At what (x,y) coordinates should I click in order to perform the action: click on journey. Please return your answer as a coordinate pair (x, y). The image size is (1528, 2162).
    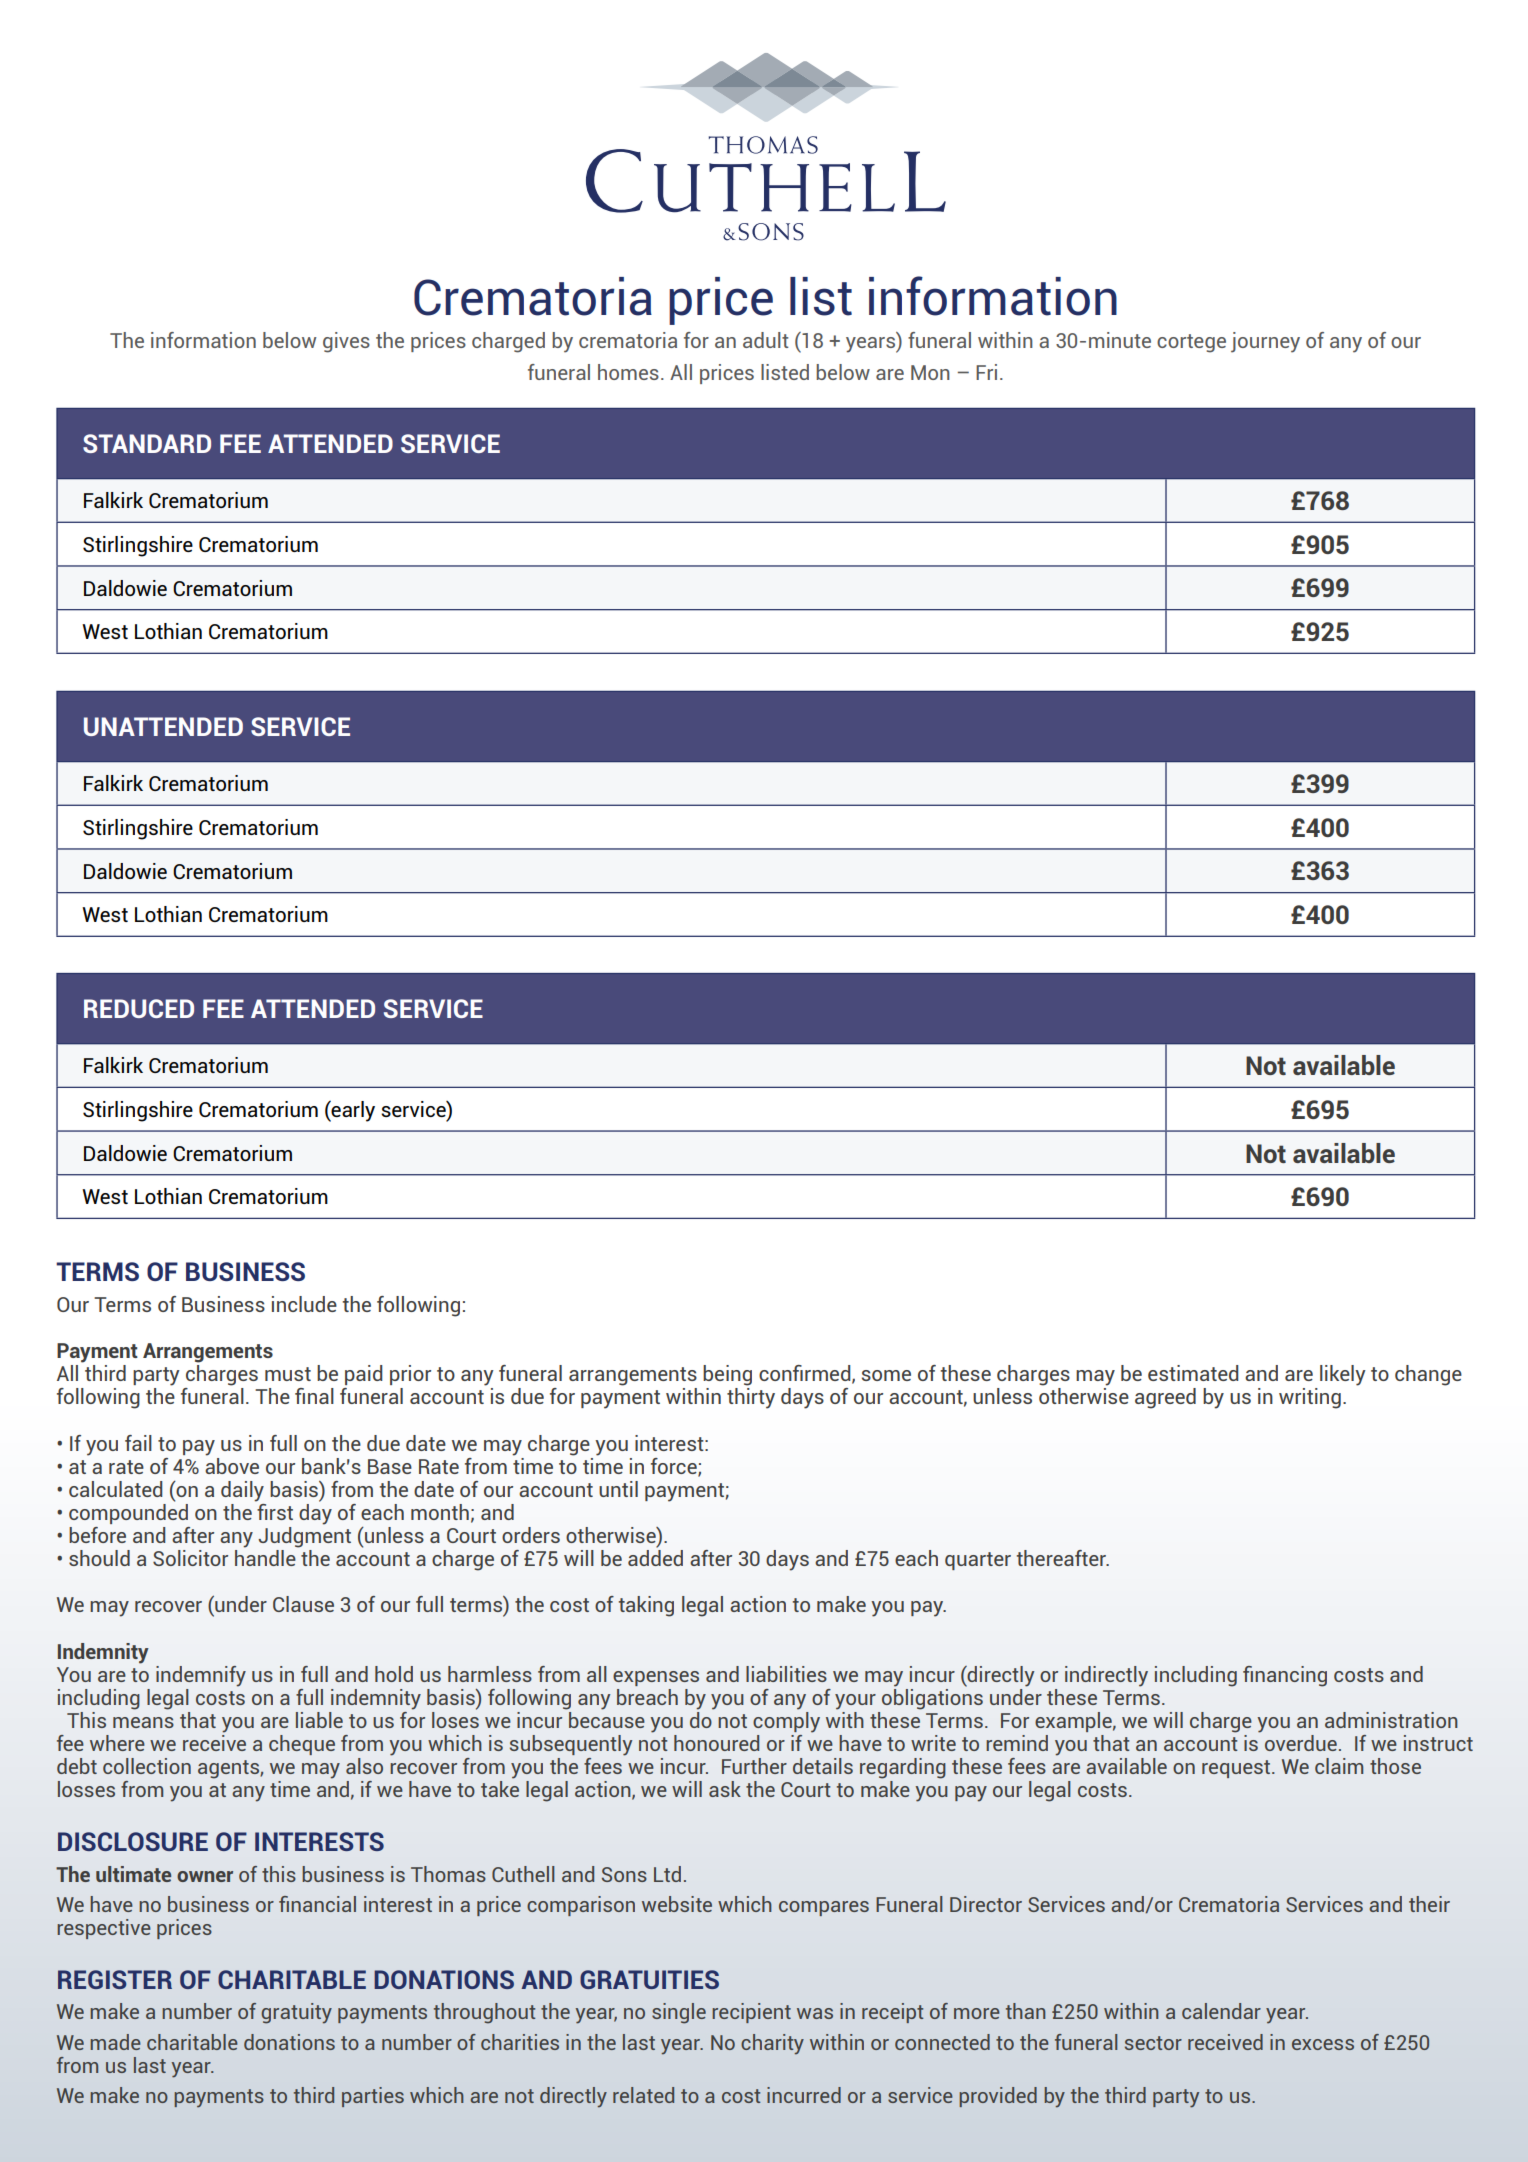
    Looking at the image, I should click on (1265, 342).
